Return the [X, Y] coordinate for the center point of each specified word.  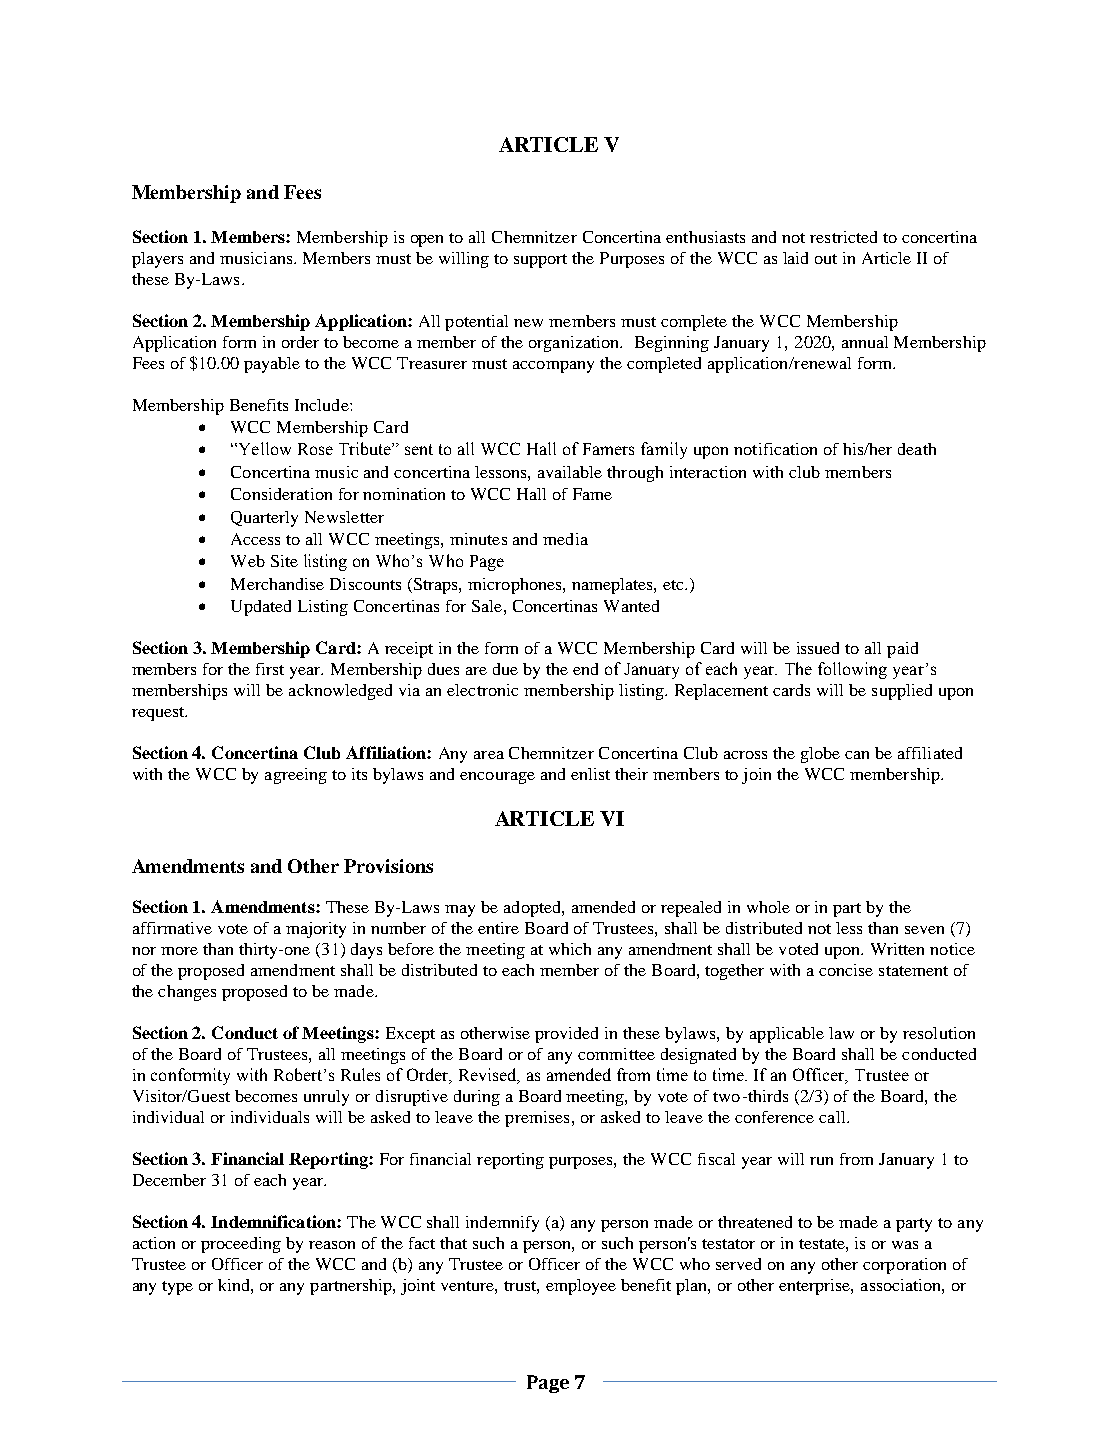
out [826, 259]
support [540, 261]
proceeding [241, 1245]
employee [581, 1287]
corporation [904, 1266]
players [157, 260]
